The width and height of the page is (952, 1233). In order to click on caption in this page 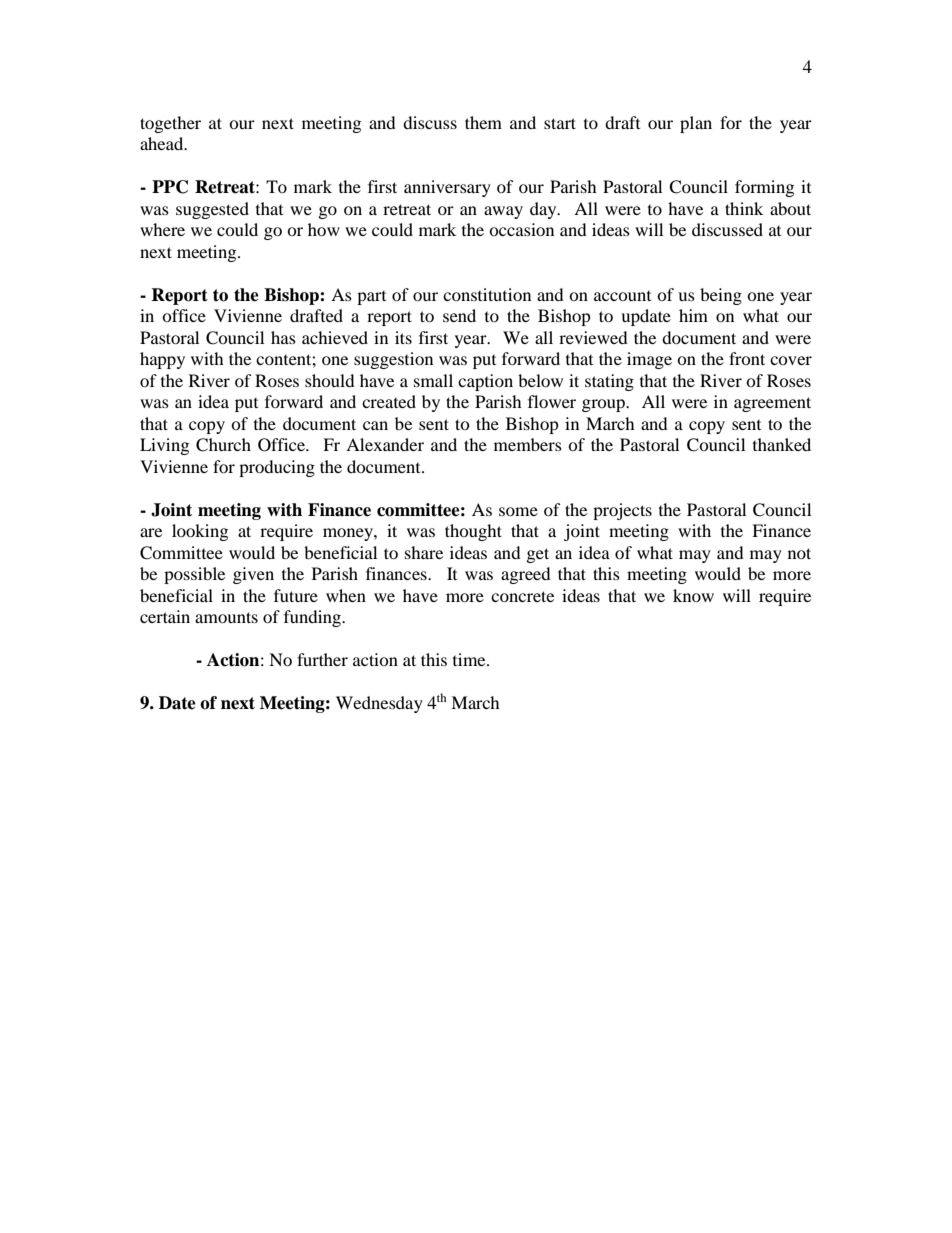, I will do `click(485, 382)`.
